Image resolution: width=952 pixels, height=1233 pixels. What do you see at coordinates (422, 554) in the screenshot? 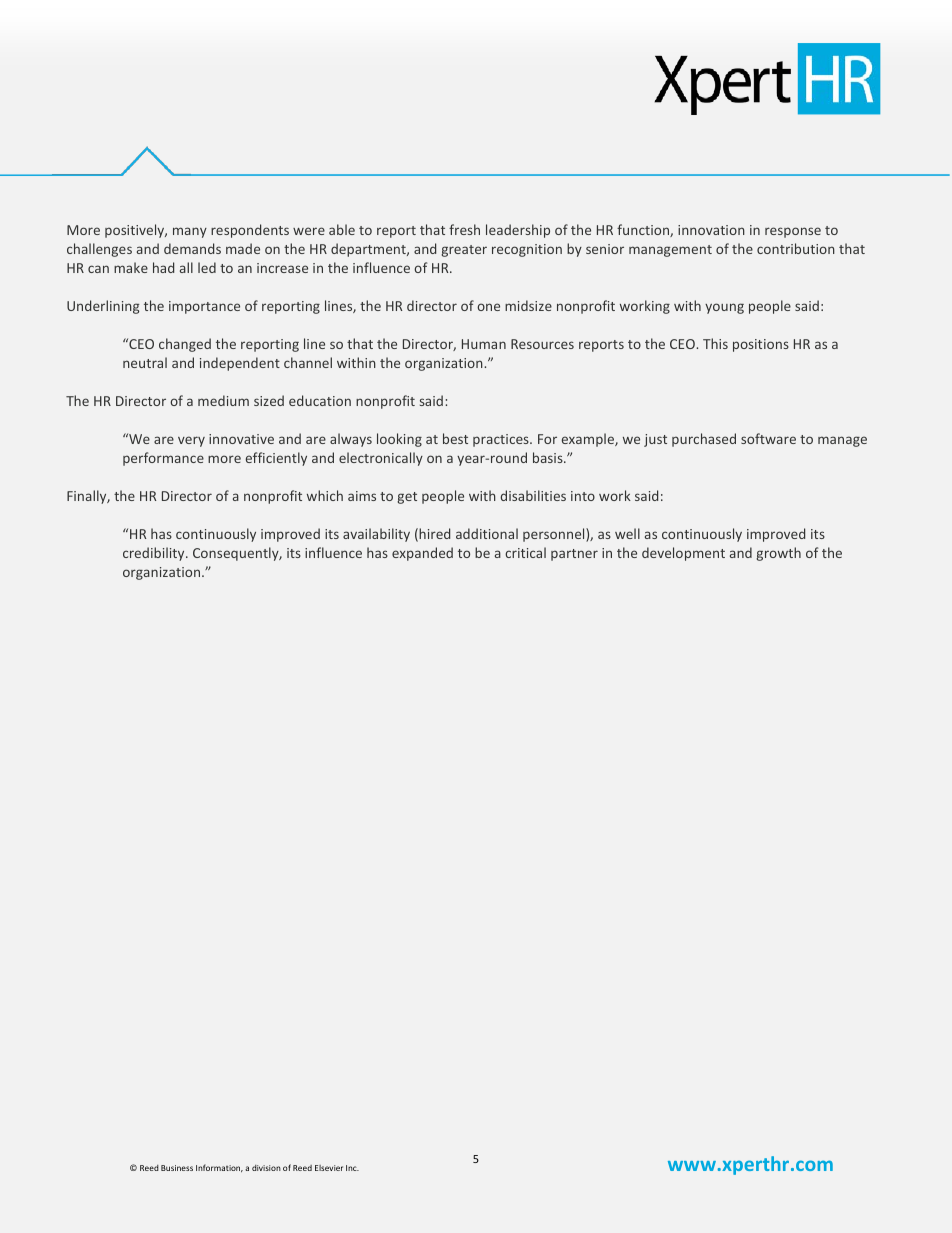
I see `expanded` at bounding box center [422, 554].
